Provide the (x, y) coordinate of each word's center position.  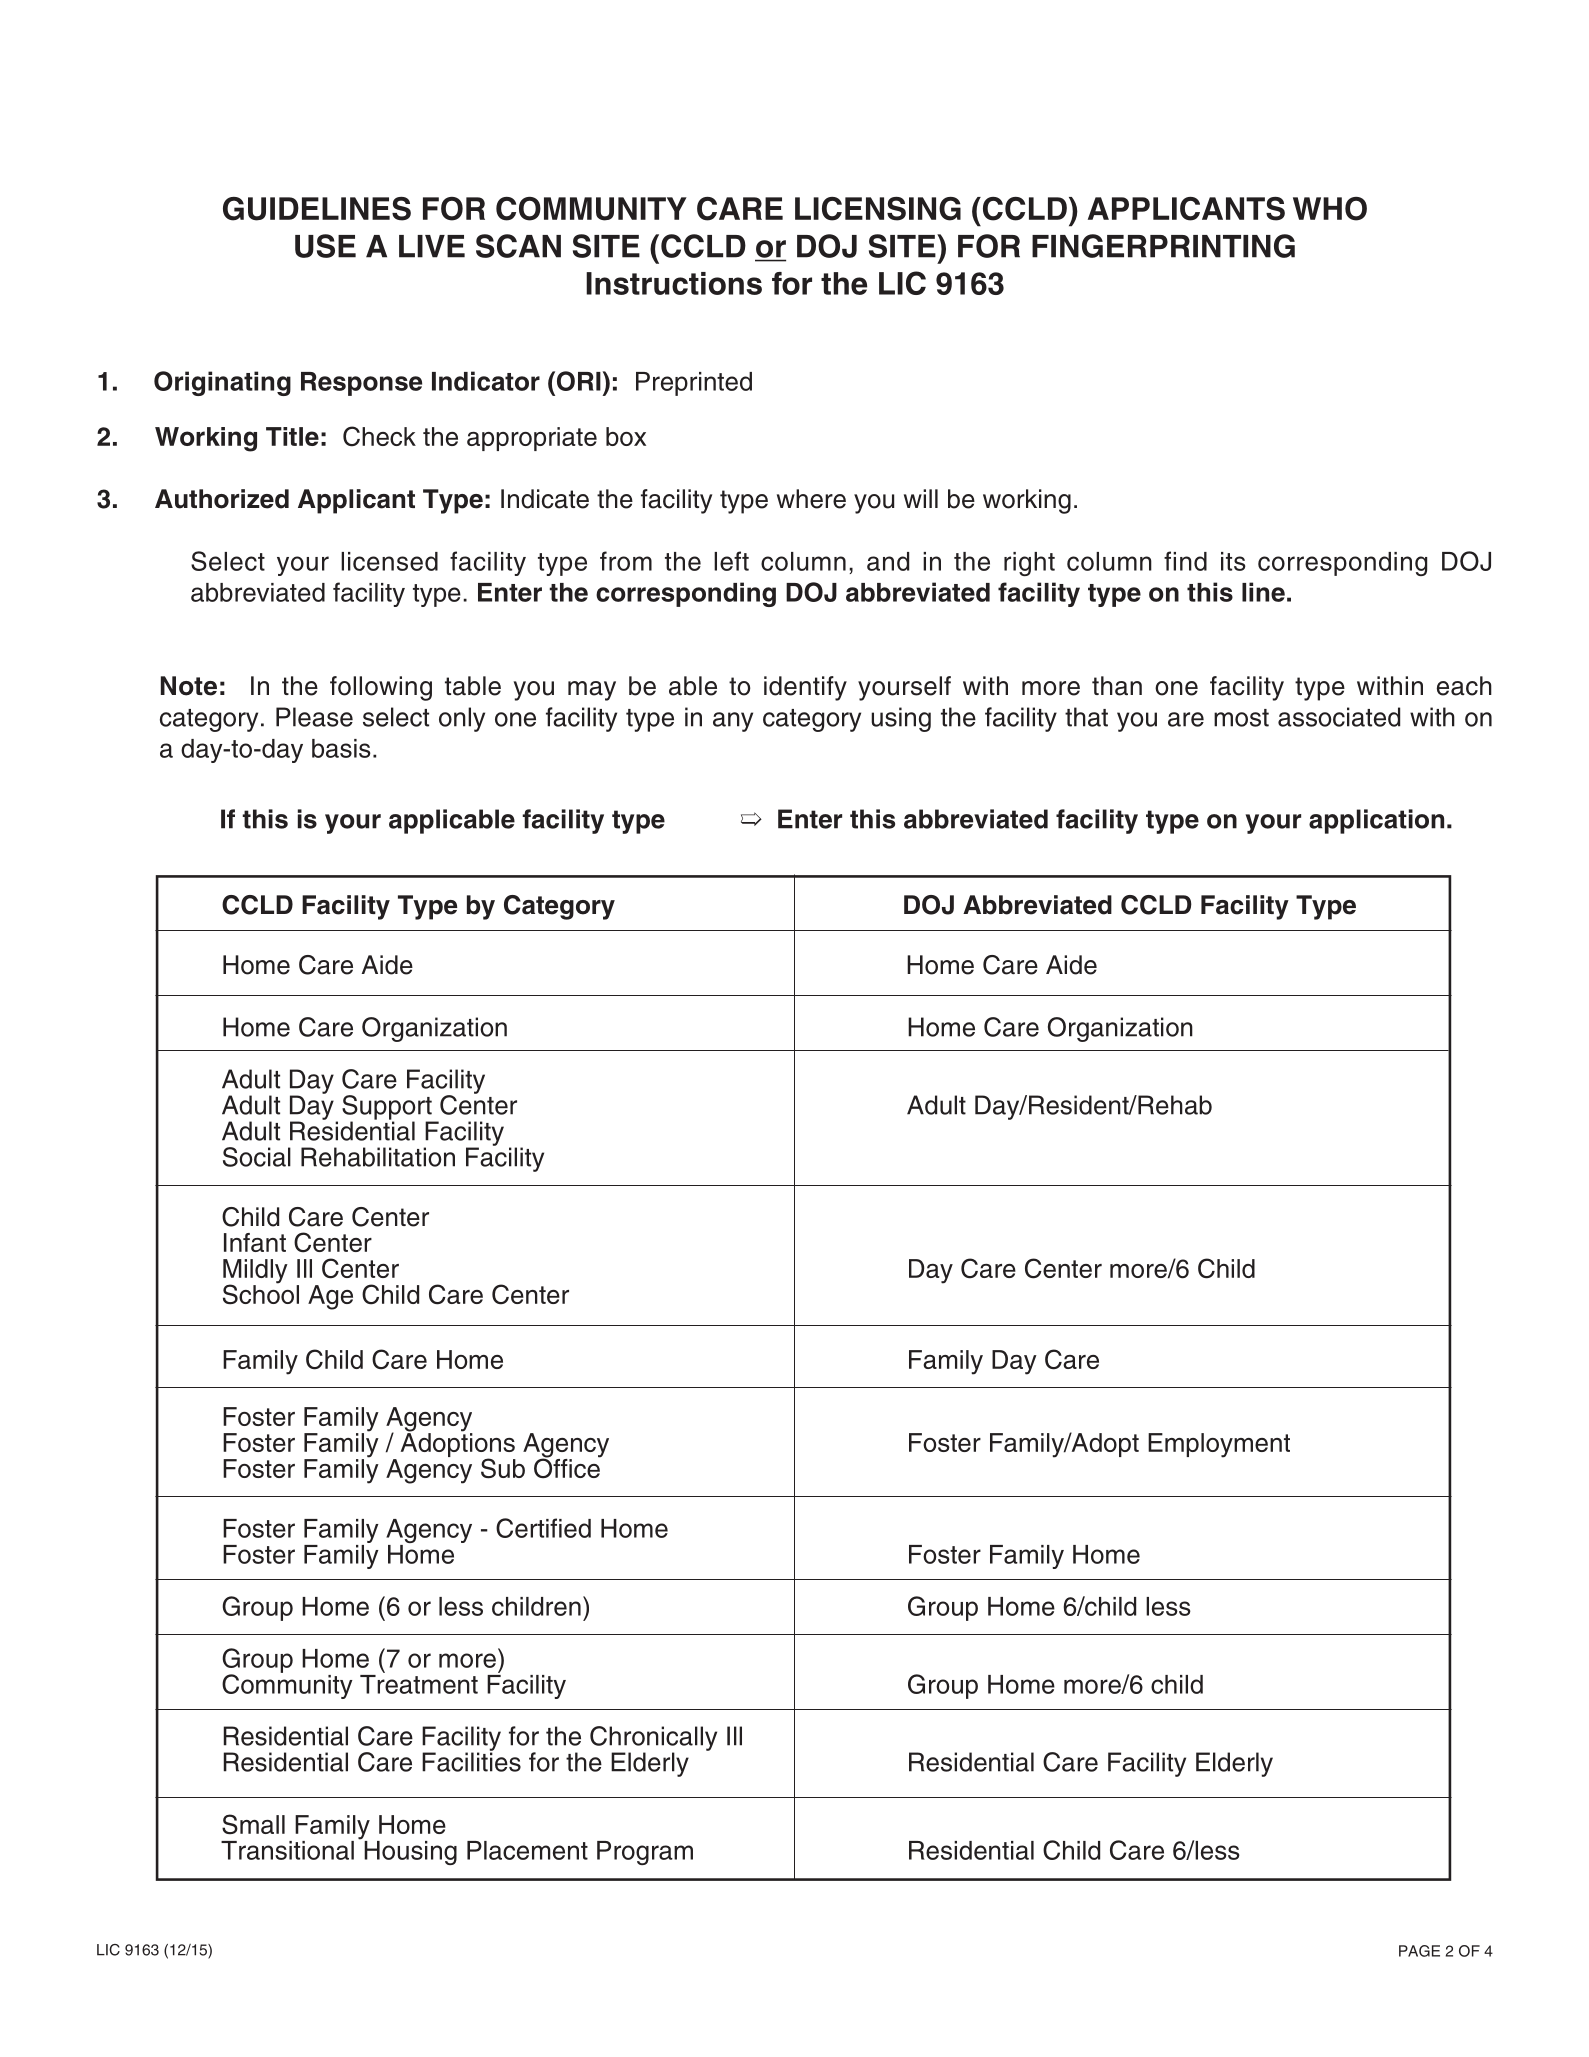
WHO (1330, 209)
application (1376, 821)
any (733, 722)
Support (388, 1108)
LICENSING (878, 209)
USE (325, 246)
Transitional (287, 1850)
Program (645, 1853)
